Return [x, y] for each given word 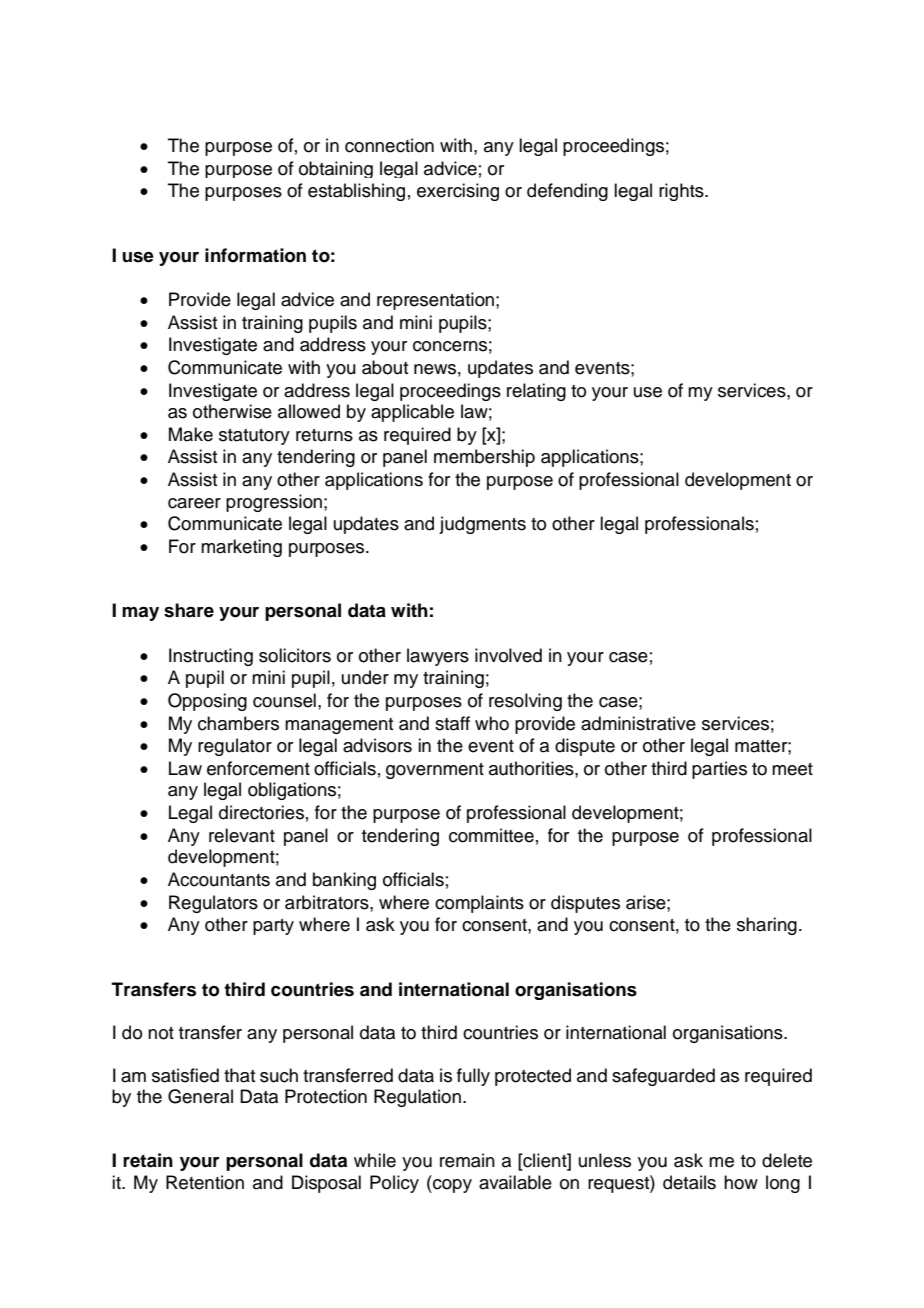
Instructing [211, 657]
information [255, 255]
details [689, 1182]
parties [719, 770]
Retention [205, 1182]
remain [467, 1160]
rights [682, 192]
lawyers [438, 657]
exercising [458, 192]
